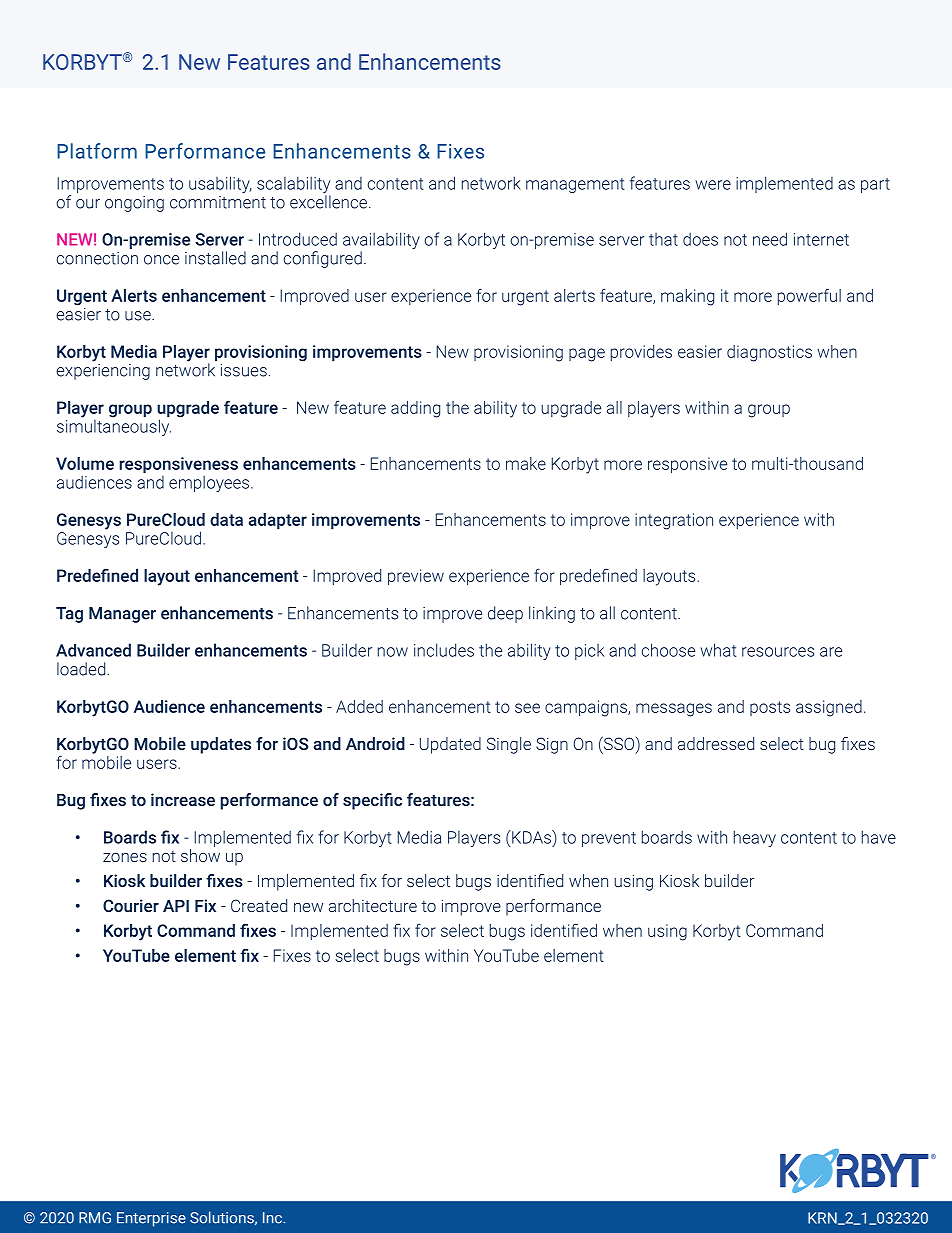 The image size is (952, 1233). What do you see at coordinates (134, 204) in the page?
I see `ongoing` at bounding box center [134, 204].
